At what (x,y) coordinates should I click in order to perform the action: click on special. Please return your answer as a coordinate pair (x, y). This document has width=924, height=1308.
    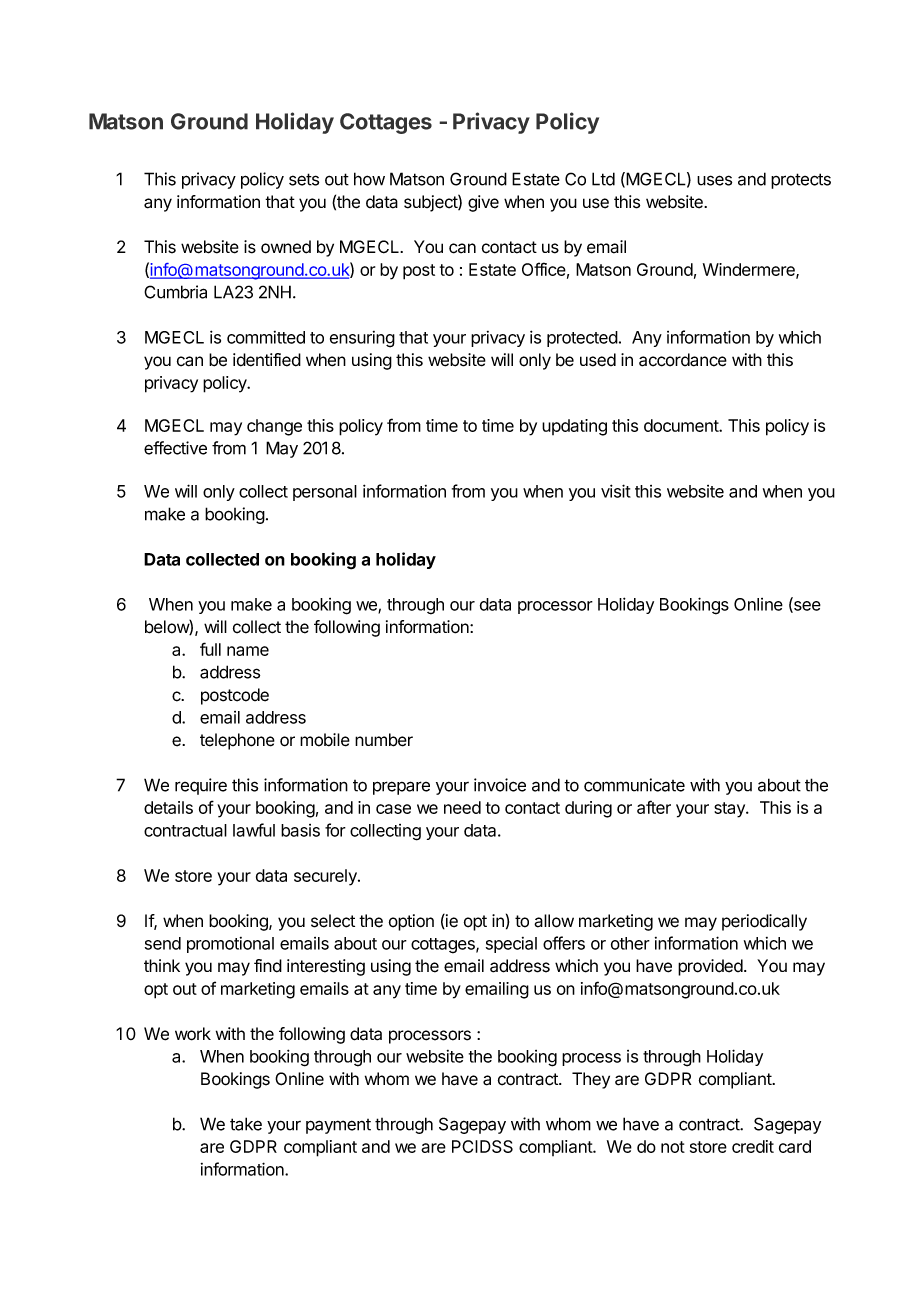
    Looking at the image, I should click on (511, 945).
